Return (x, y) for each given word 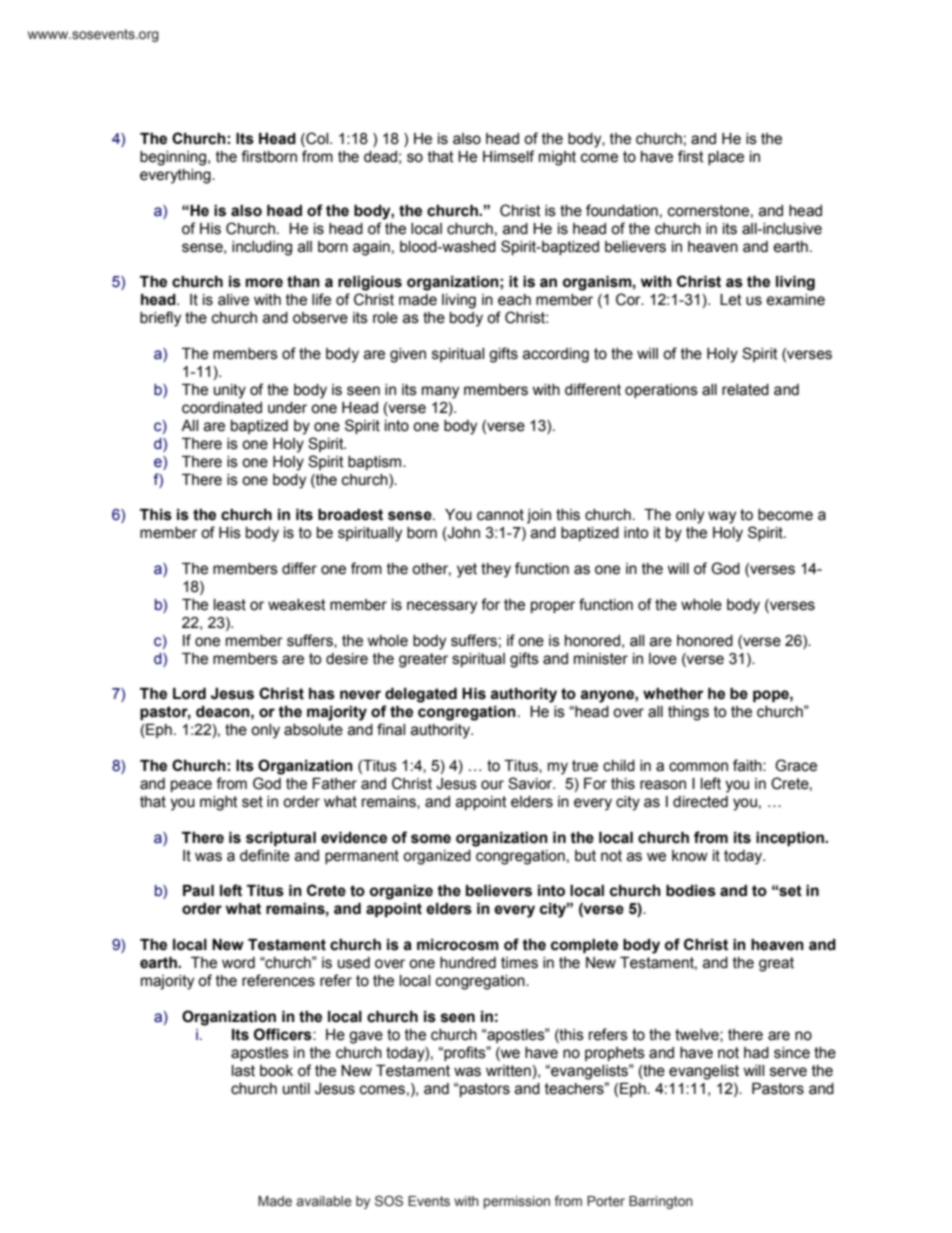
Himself (508, 156)
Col (317, 139)
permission (517, 1202)
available (324, 1201)
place (726, 158)
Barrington (661, 1202)
